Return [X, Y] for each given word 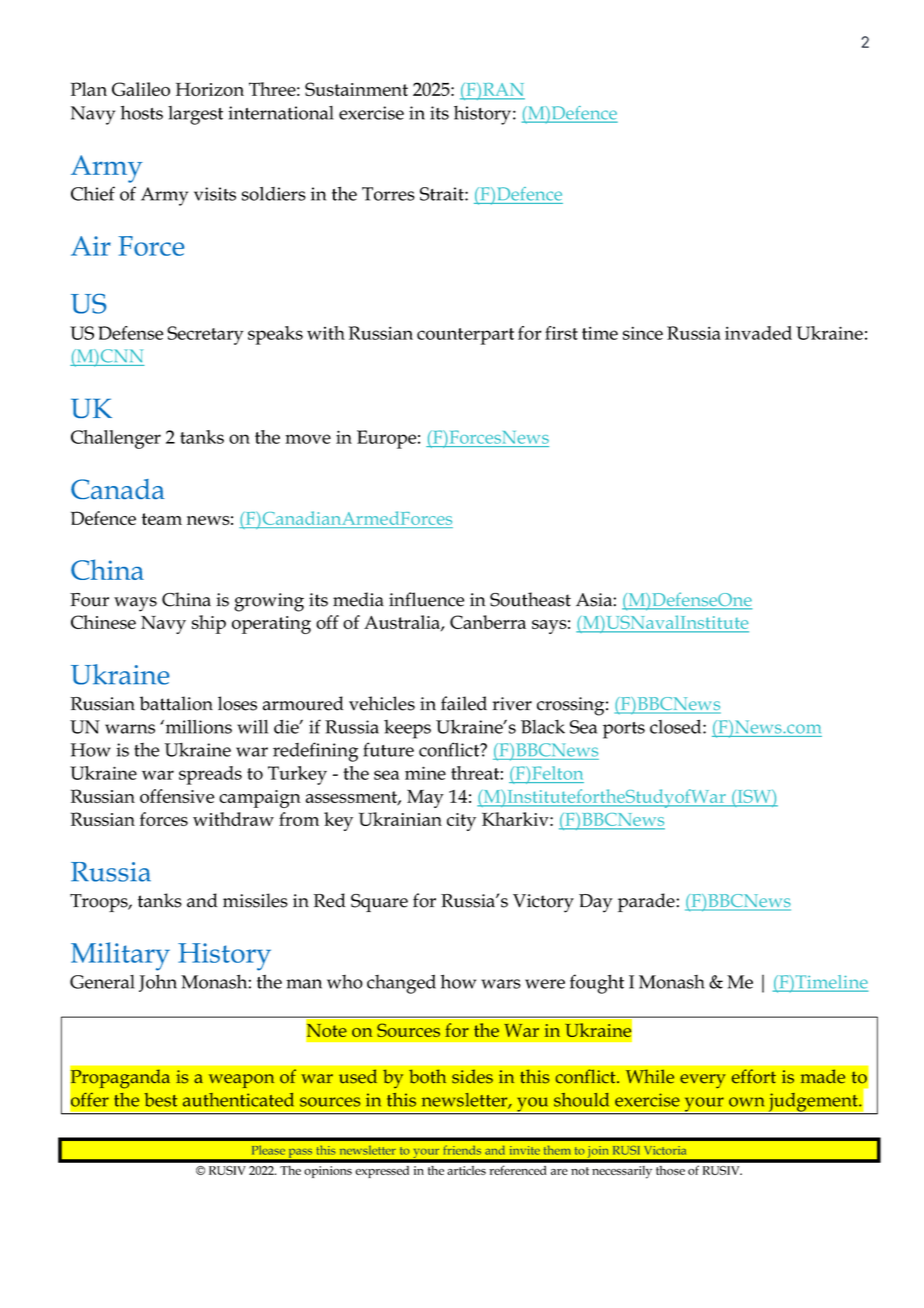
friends [462, 1150]
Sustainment [356, 89]
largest [195, 115]
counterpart [465, 336]
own [746, 1102]
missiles [255, 900]
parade [647, 902]
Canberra [488, 622]
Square [379, 903]
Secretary [205, 335]
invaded [758, 333]
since [643, 333]
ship [209, 624]
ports [624, 730]
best [160, 1100]
